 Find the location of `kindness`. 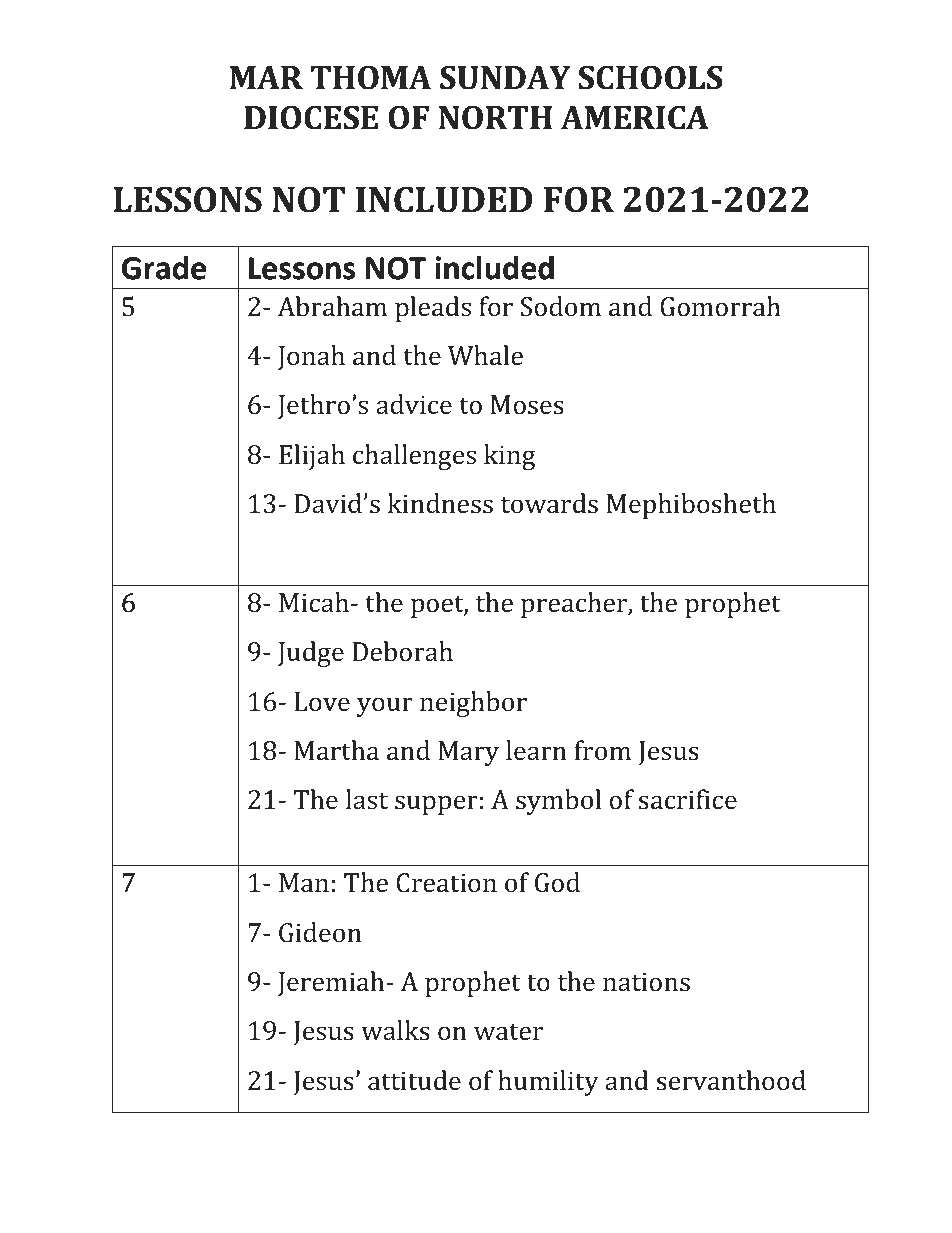

kindness is located at coordinates (440, 503).
